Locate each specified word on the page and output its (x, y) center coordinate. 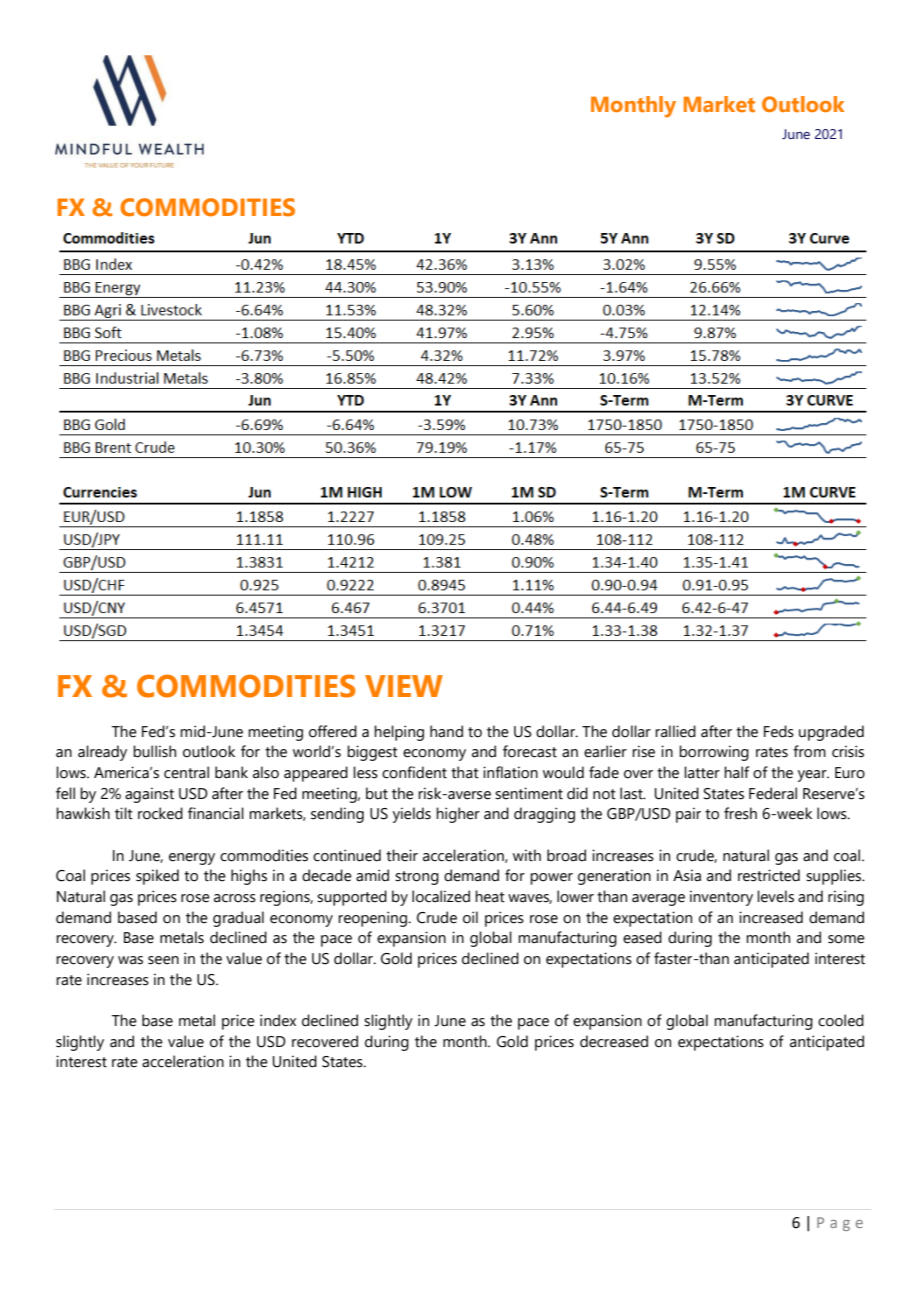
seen (163, 960)
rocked (160, 813)
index (278, 1020)
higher (458, 815)
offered (333, 731)
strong (417, 878)
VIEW (404, 686)
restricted (769, 875)
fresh (740, 813)
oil (470, 917)
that (465, 772)
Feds (779, 731)
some (846, 939)
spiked (157, 877)
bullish (154, 751)
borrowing (714, 753)
